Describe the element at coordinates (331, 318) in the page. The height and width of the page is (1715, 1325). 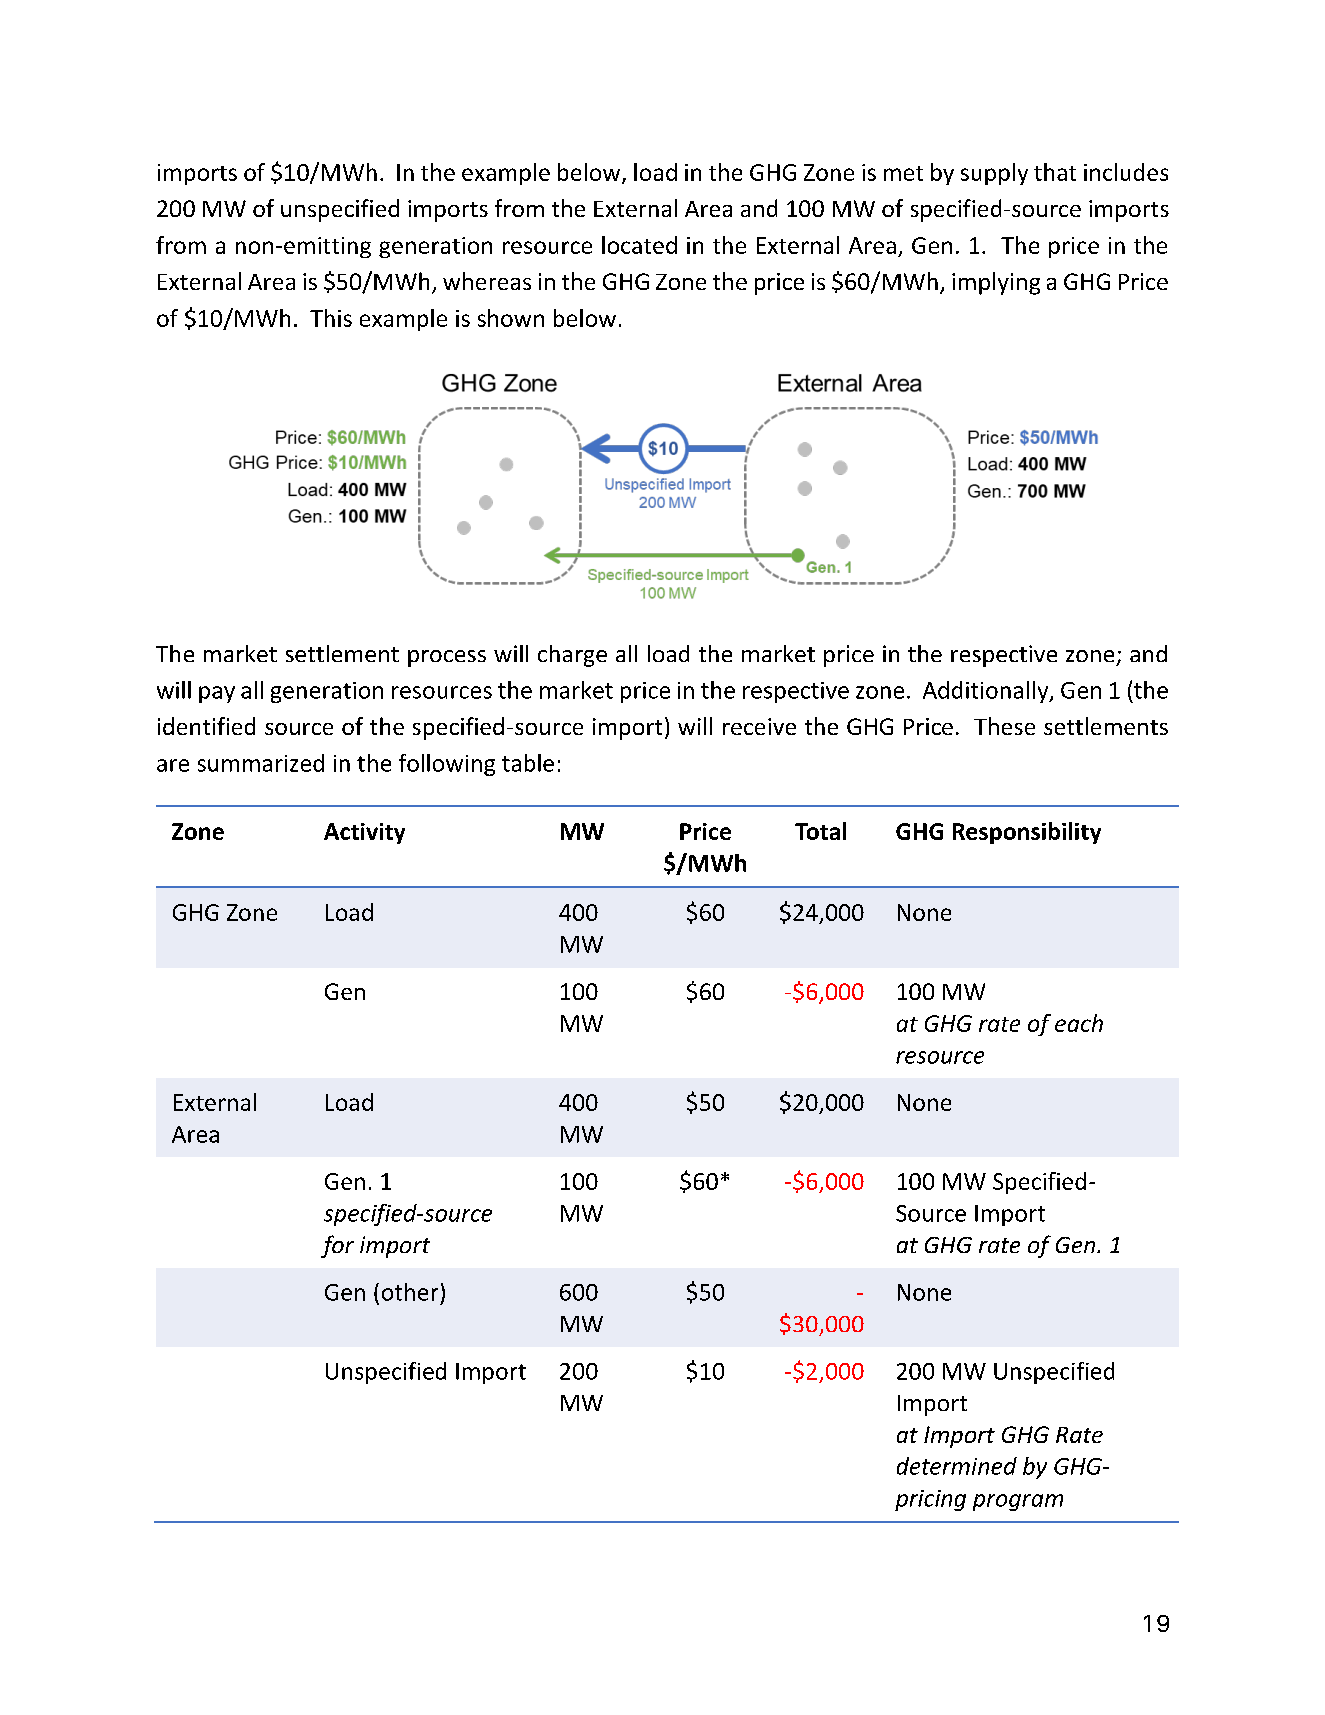
I see `This` at that location.
